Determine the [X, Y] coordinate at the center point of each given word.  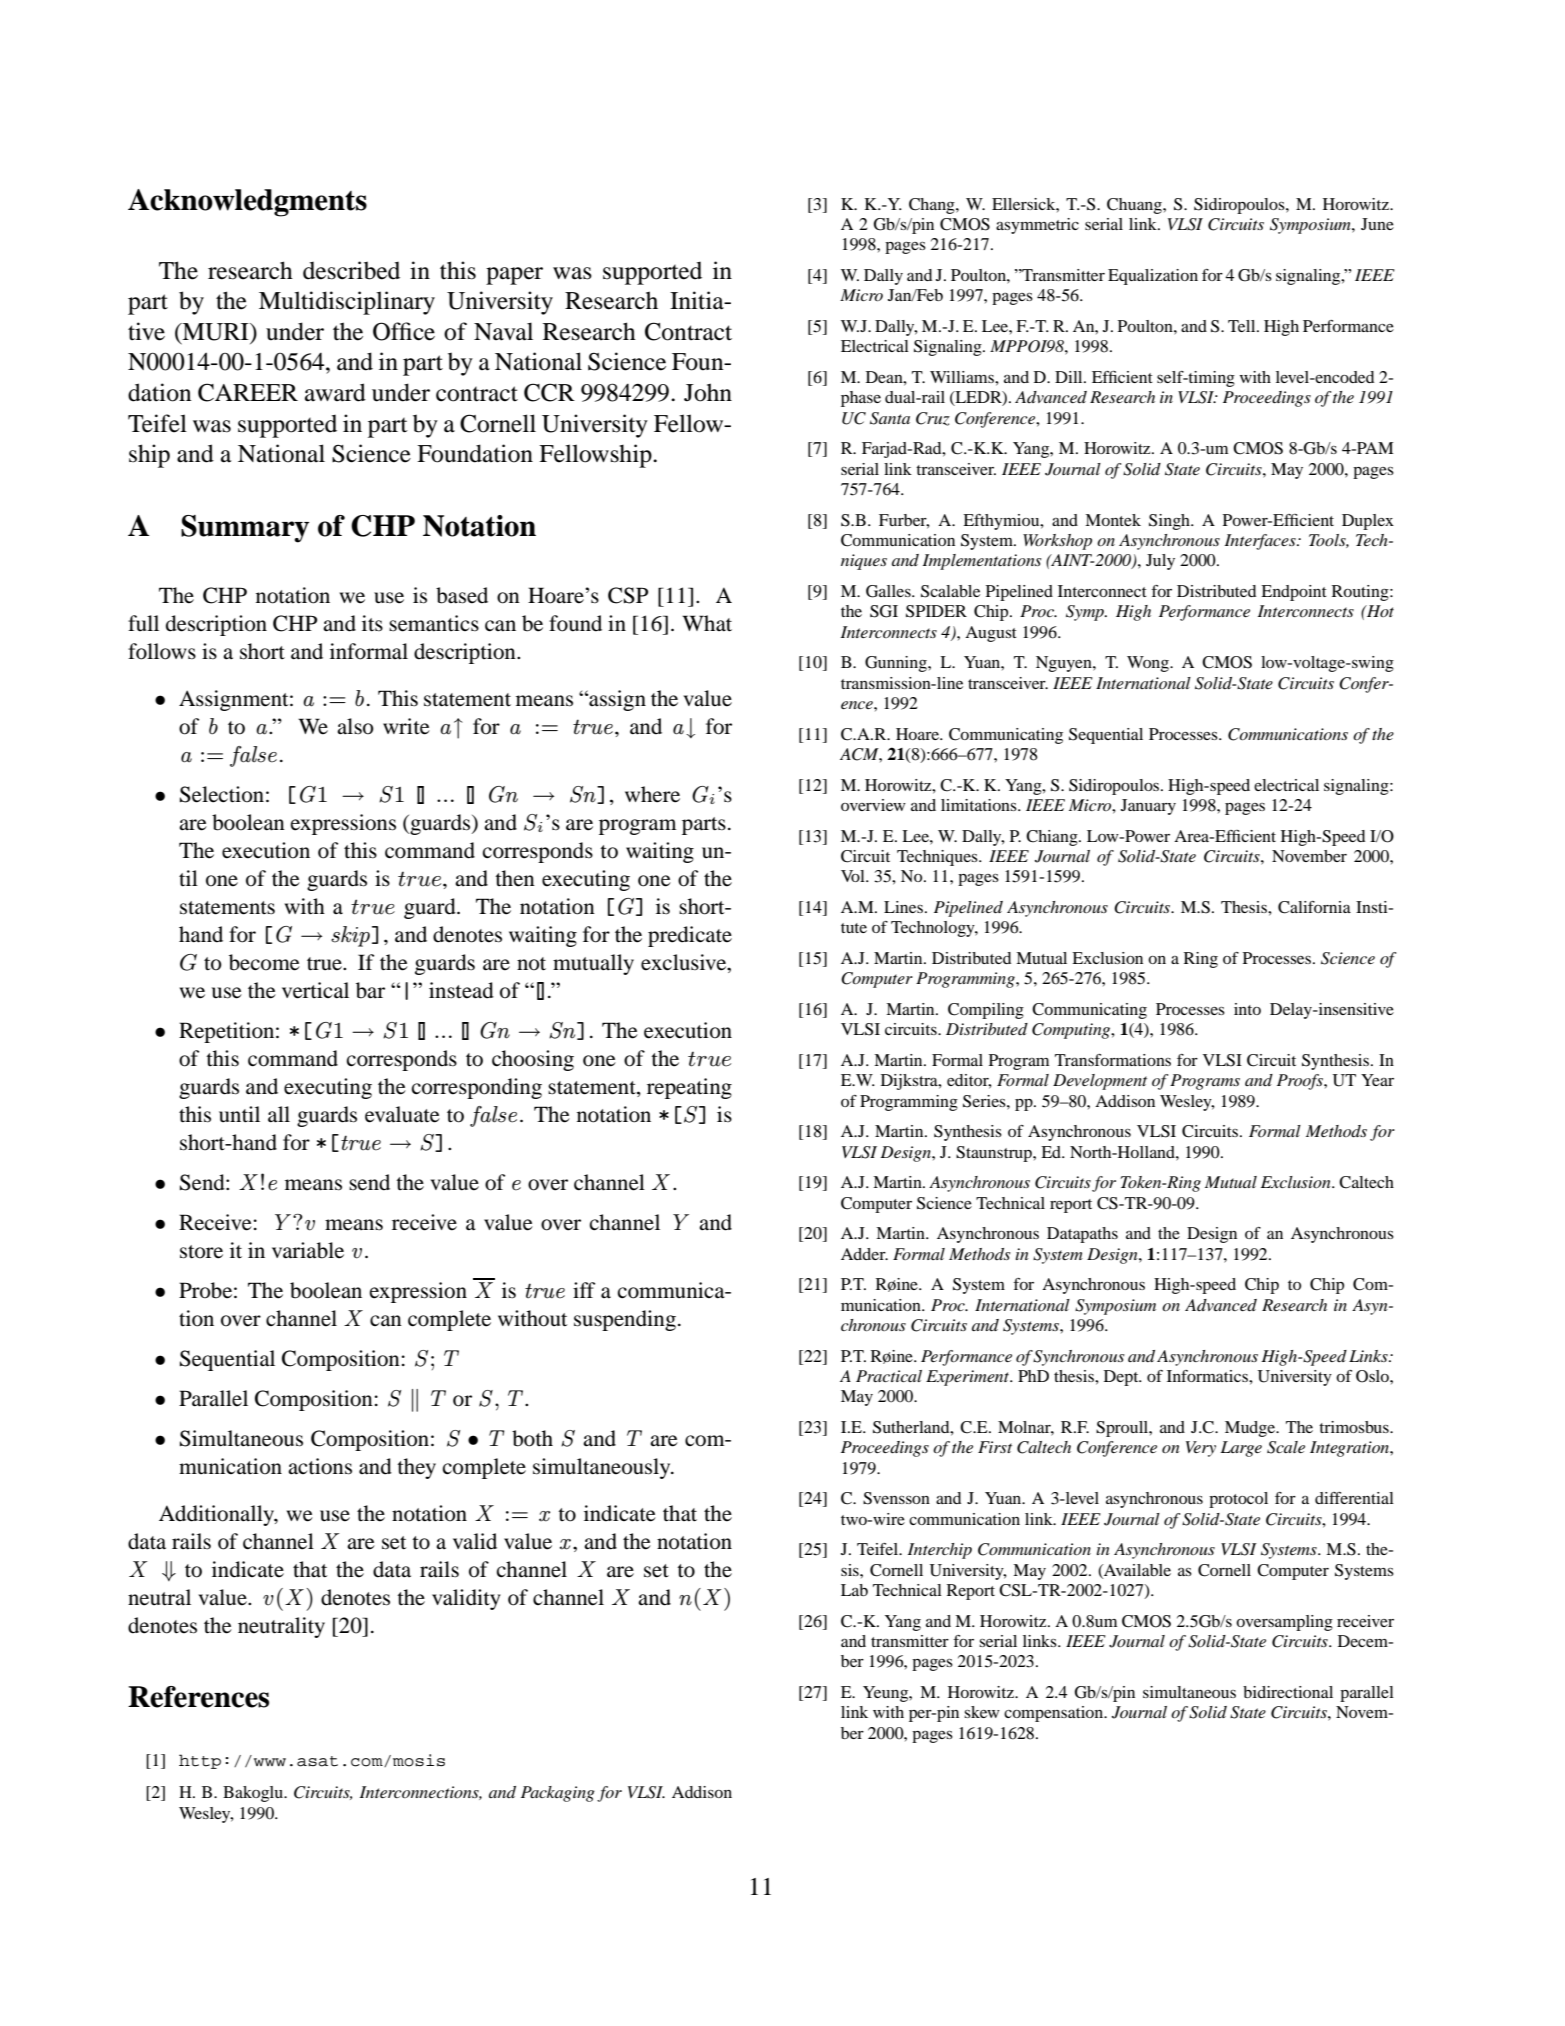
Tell [1243, 326]
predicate [690, 936]
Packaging [558, 1794]
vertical [315, 990]
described [351, 270]
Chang [933, 206]
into [1247, 1009]
